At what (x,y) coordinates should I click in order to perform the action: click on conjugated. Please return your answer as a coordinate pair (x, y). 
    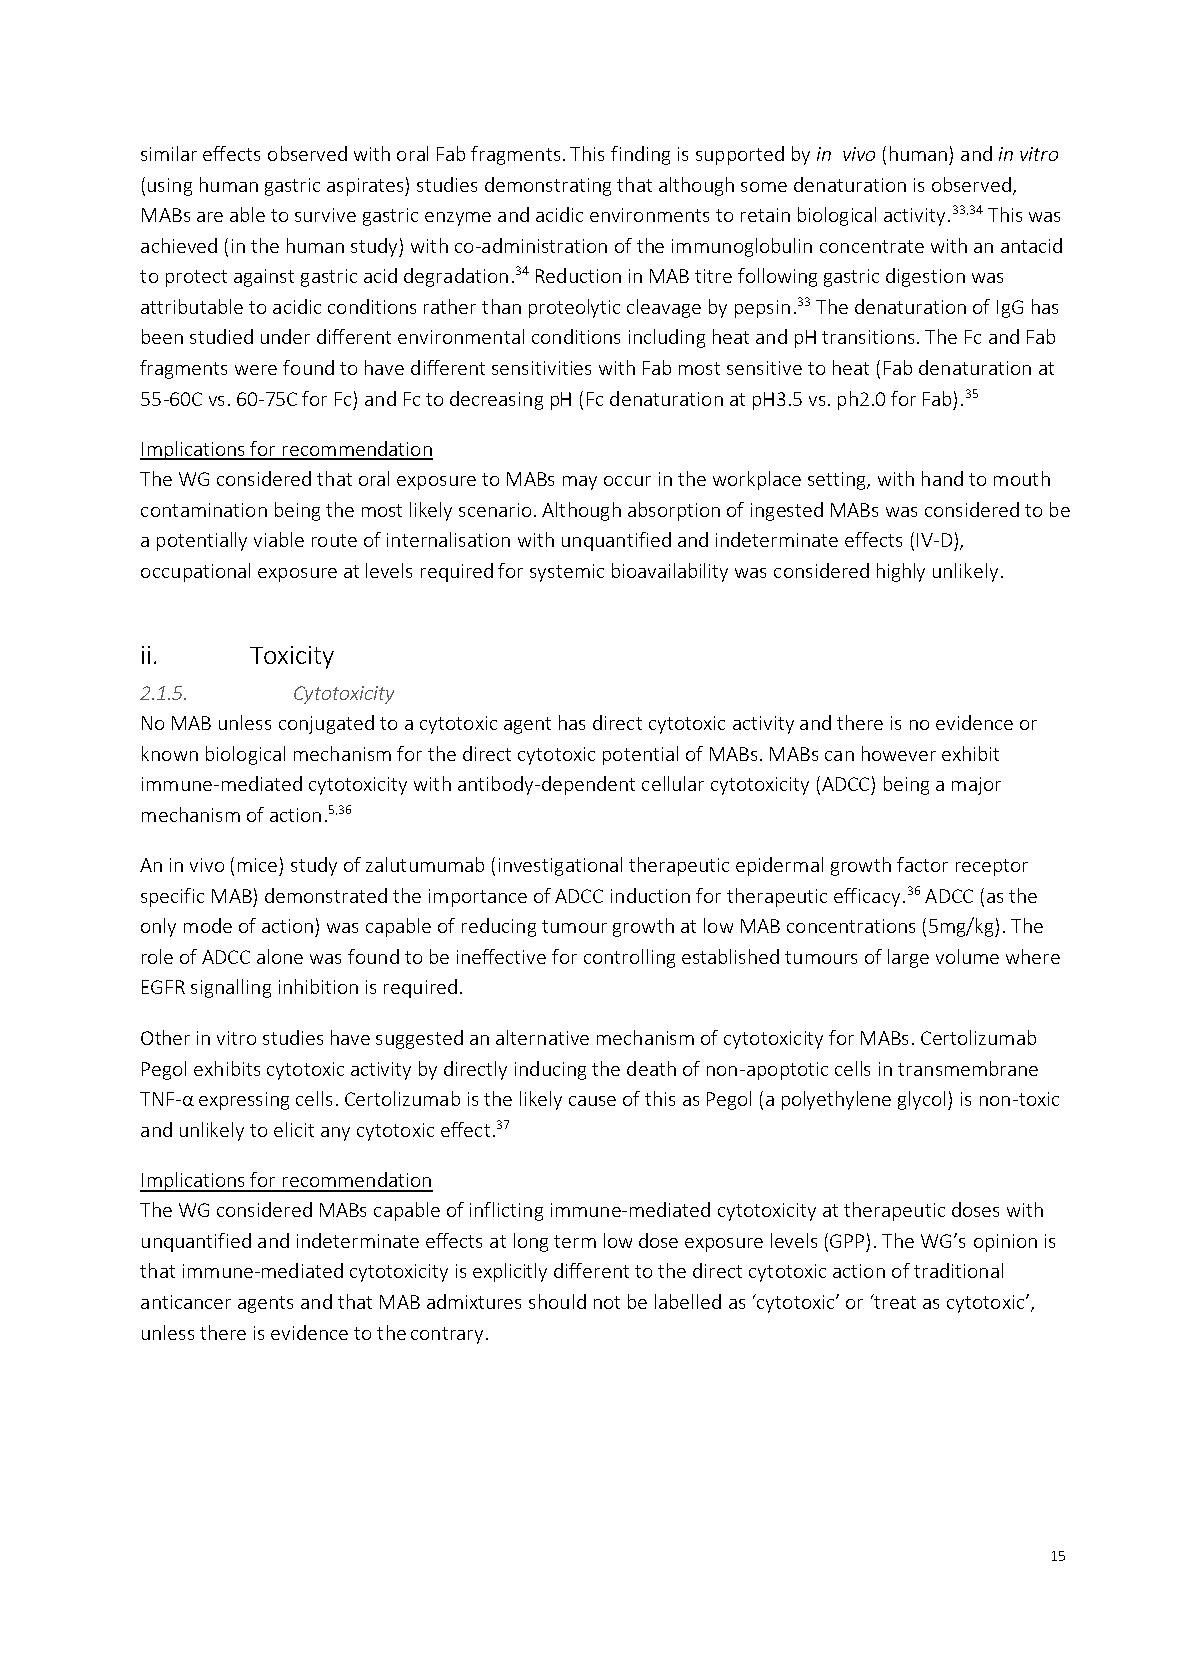
    Looking at the image, I should click on (326, 724).
